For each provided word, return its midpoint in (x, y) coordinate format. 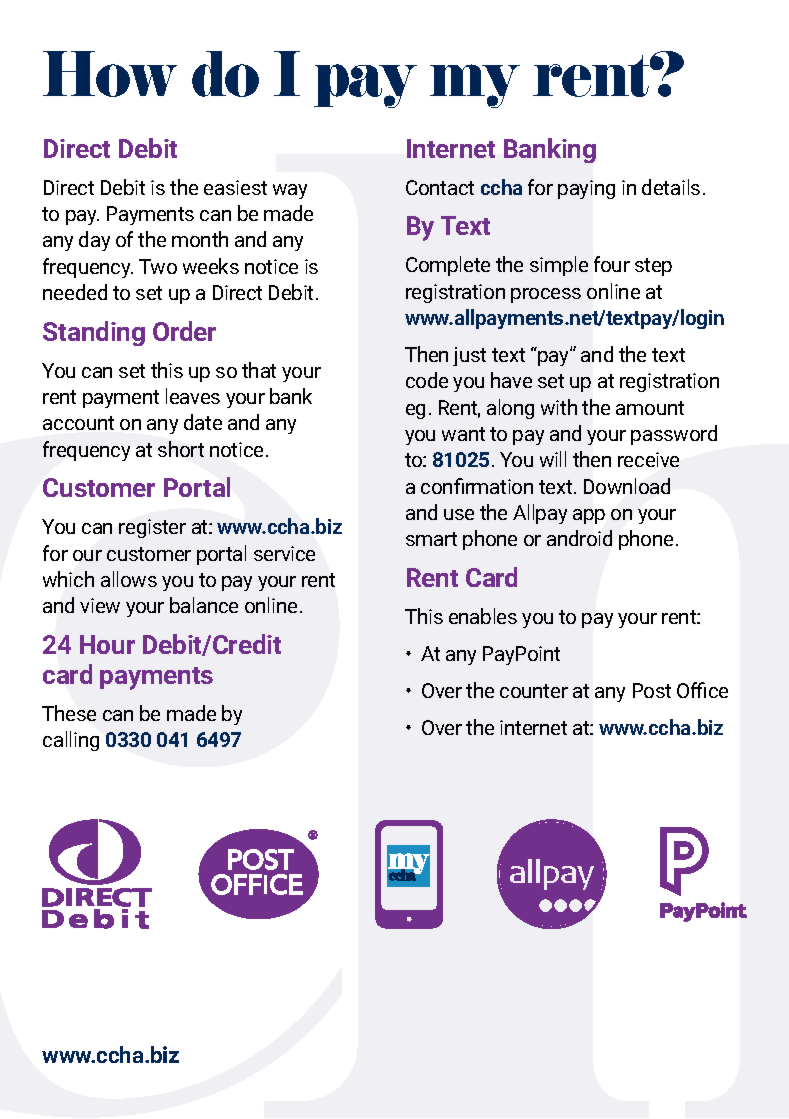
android (579, 538)
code (427, 380)
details (671, 187)
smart (431, 539)
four (612, 264)
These (69, 713)
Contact (440, 187)
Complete (448, 266)
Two (158, 266)
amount (650, 408)
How (110, 74)
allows (129, 579)
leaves (193, 396)
